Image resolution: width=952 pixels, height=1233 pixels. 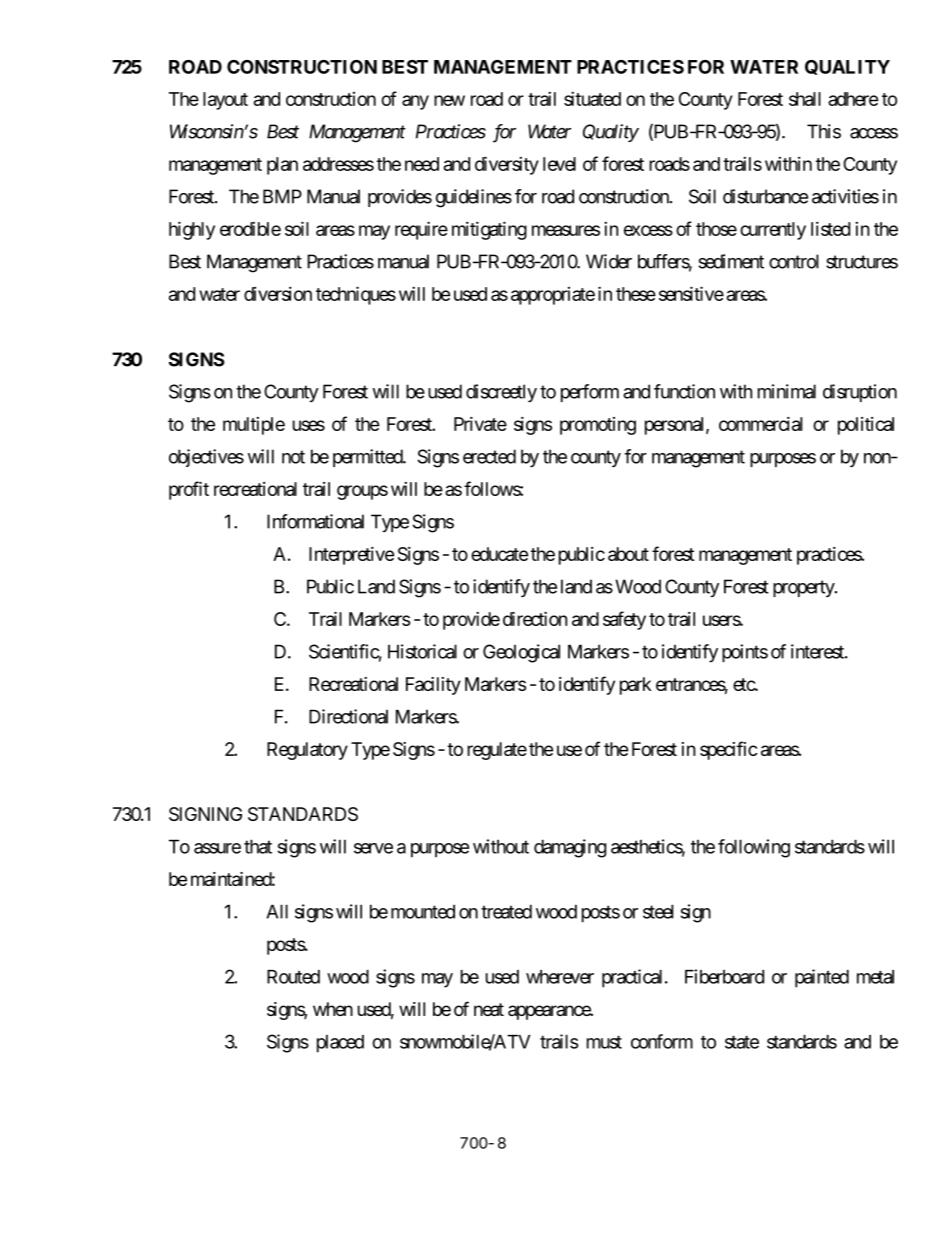 What do you see at coordinates (754, 848) in the screenshot?
I see `following` at bounding box center [754, 848].
